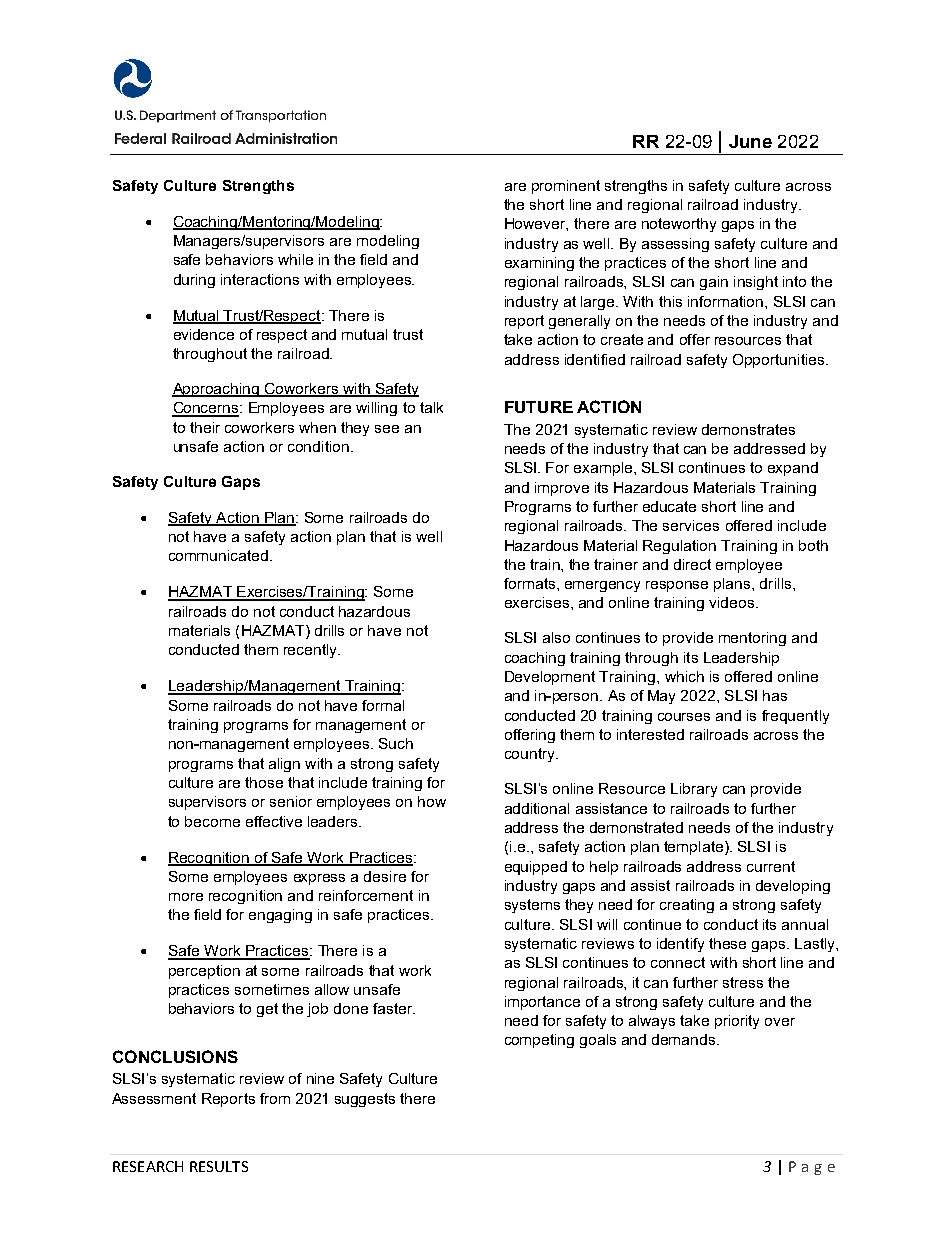  Describe the element at coordinates (212, 821) in the page. I see `become` at that location.
